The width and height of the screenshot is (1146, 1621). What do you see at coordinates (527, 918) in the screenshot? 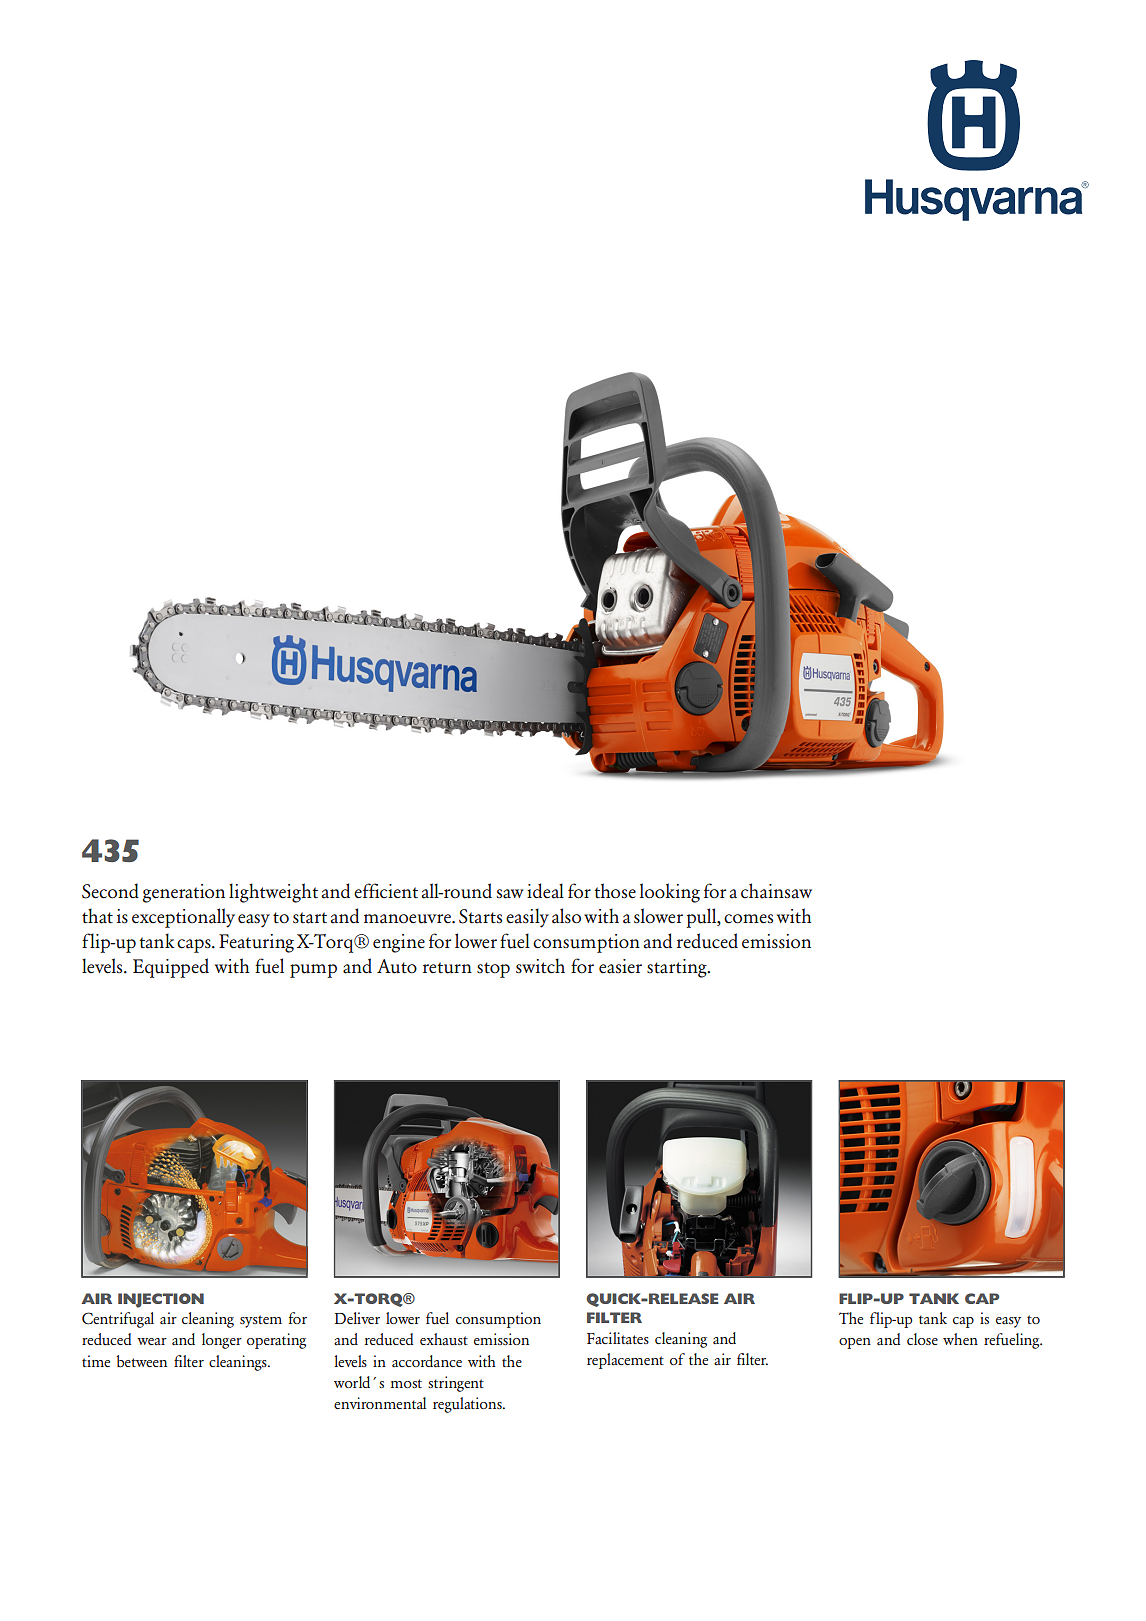
I see `easily` at bounding box center [527, 918].
